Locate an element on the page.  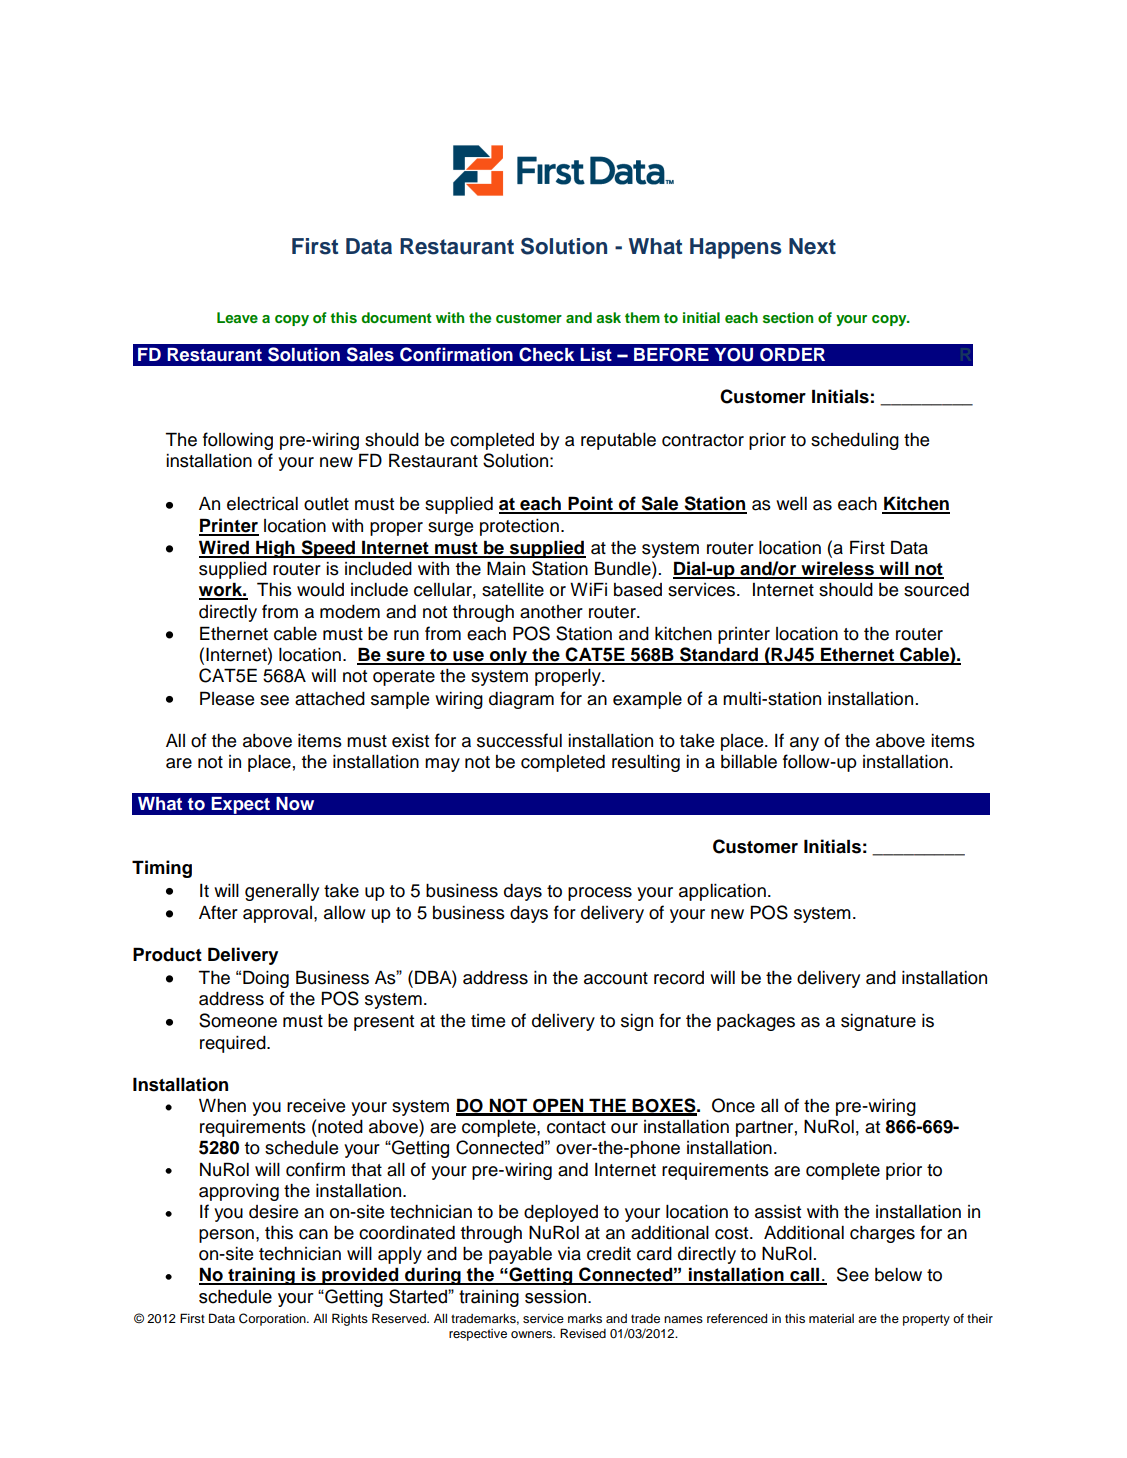
Doing is located at coordinates (266, 979).
